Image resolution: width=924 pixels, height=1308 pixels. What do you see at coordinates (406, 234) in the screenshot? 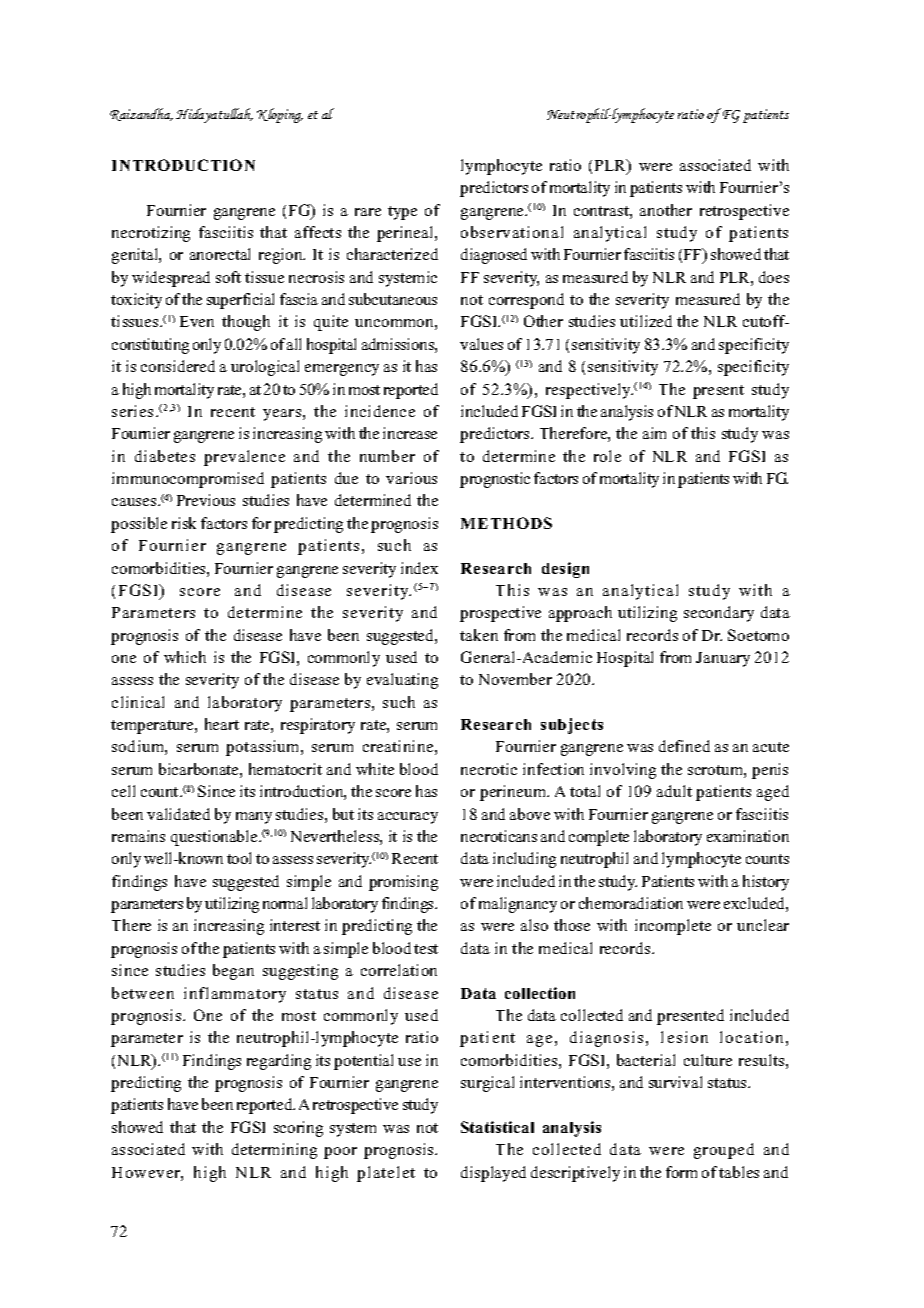
I see `perineal` at bounding box center [406, 234].
